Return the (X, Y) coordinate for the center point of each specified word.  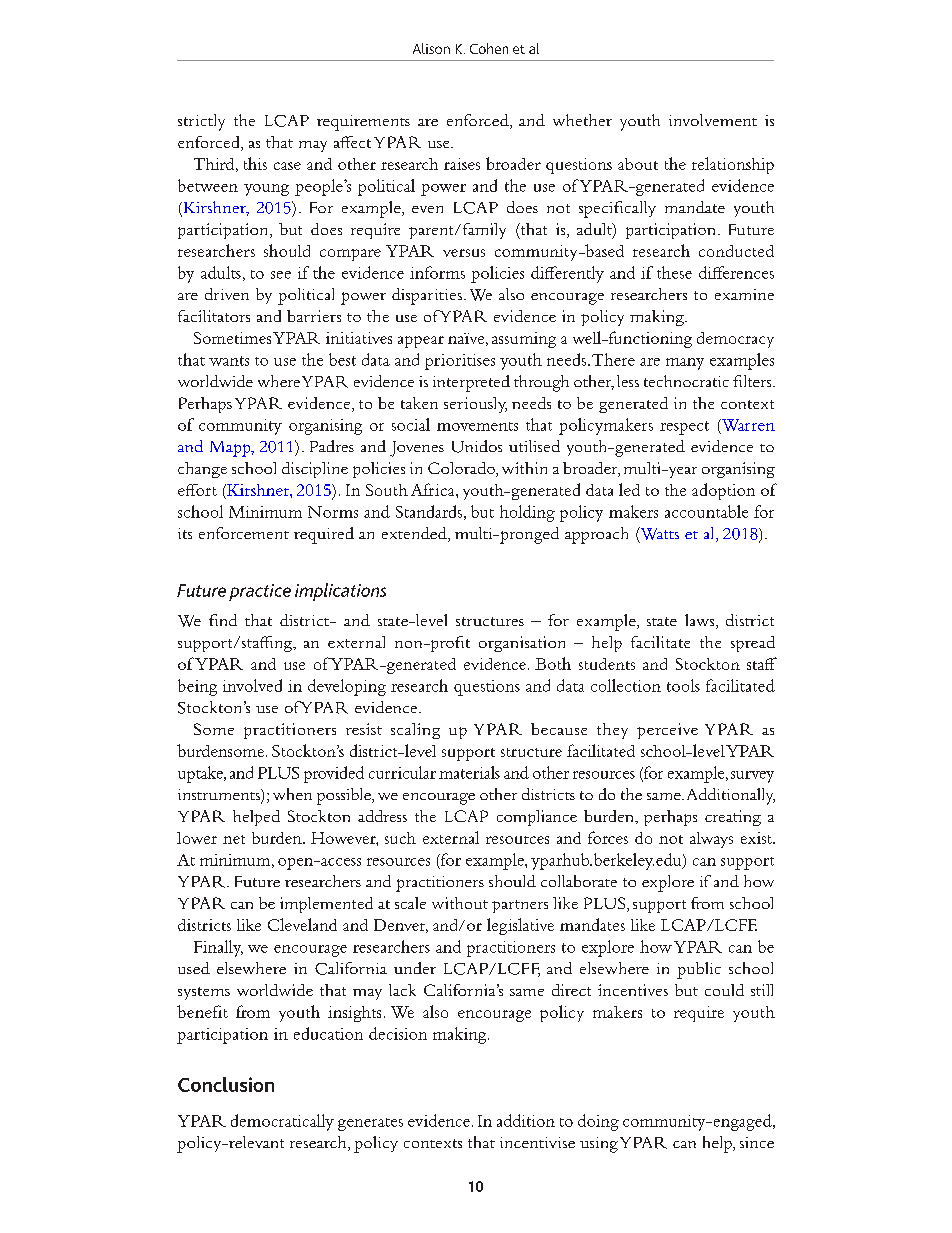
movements (477, 426)
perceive (667, 731)
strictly (201, 122)
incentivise (537, 1142)
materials (469, 772)
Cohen (489, 48)
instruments (220, 796)
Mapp (231, 449)
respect (684, 428)
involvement (713, 120)
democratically (282, 1122)
